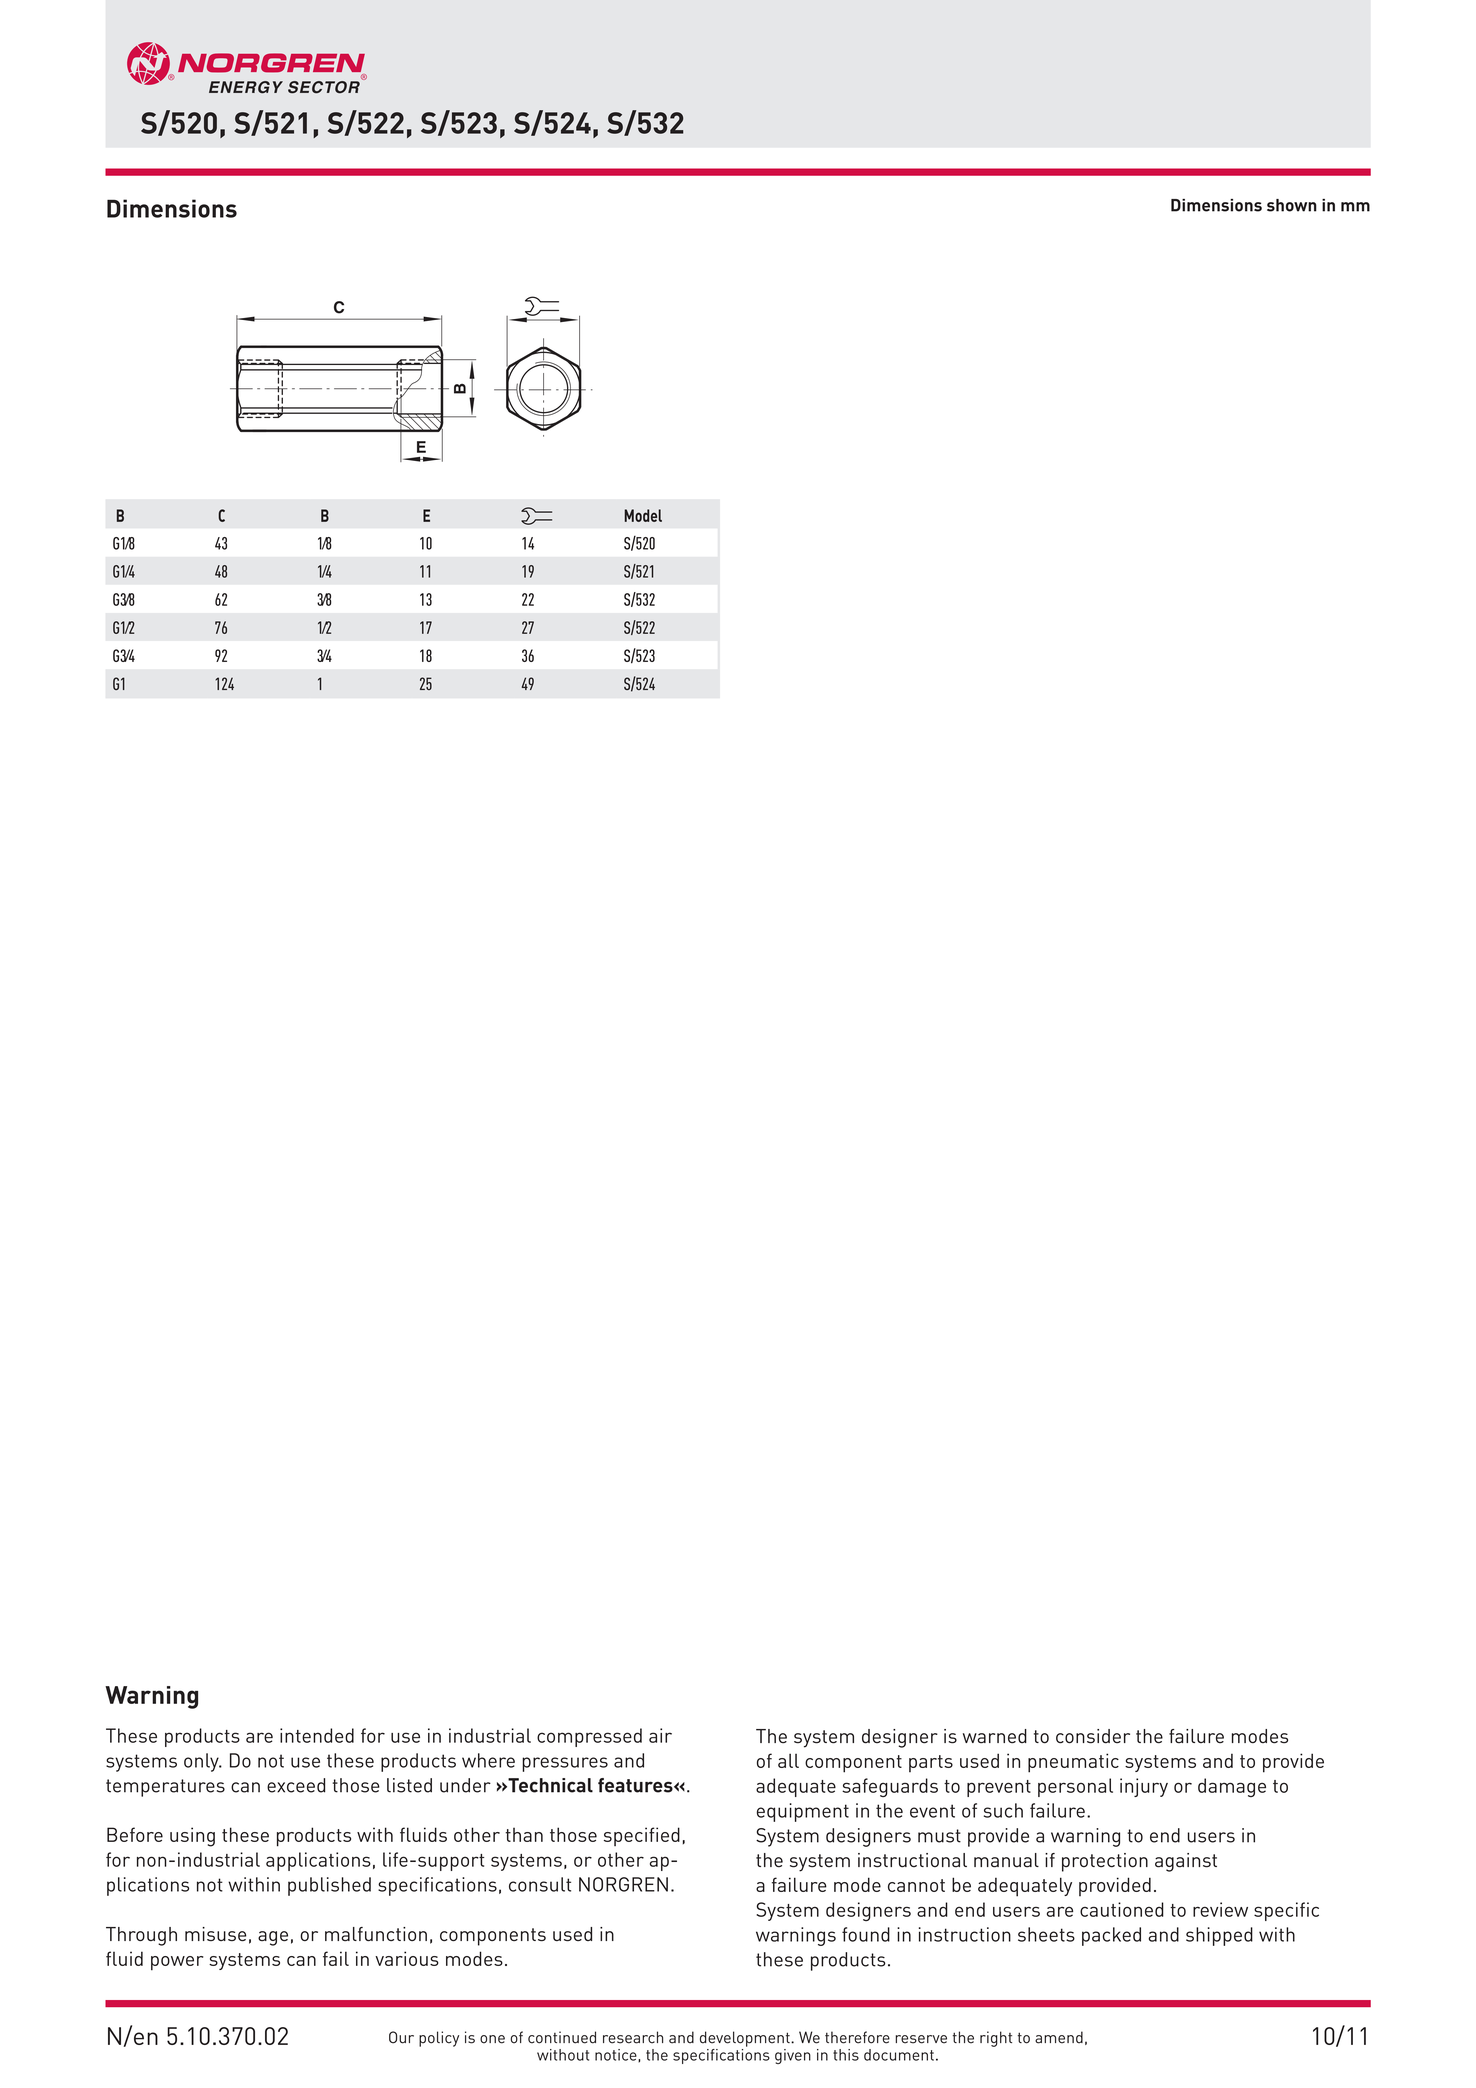  I want to click on all, so click(788, 1760).
